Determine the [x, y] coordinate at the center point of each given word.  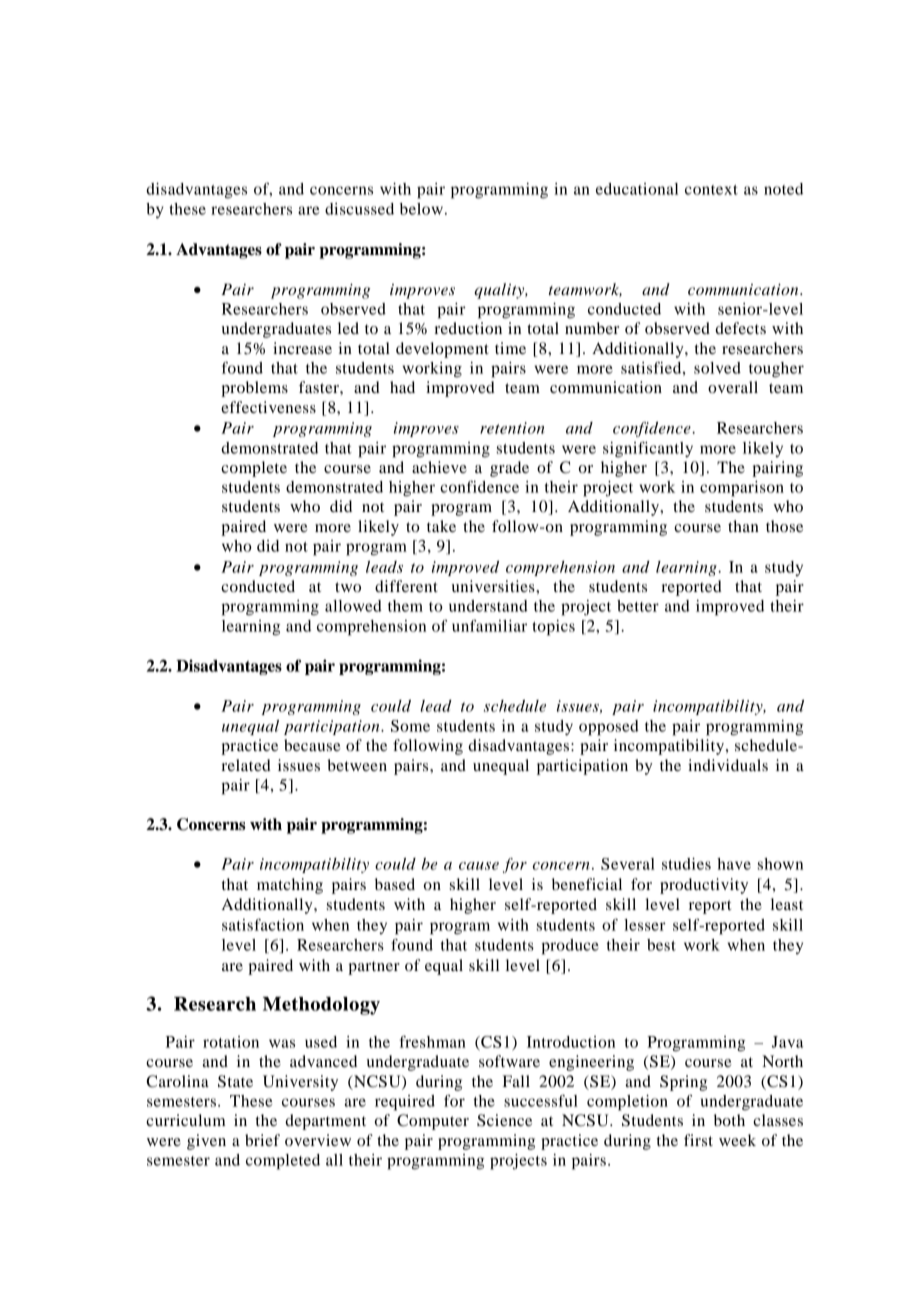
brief [262, 1140]
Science [504, 1120]
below [421, 209]
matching [290, 886]
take [441, 526]
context [711, 190]
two [348, 587]
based [395, 884]
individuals [728, 765]
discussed [359, 209]
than [743, 526]
